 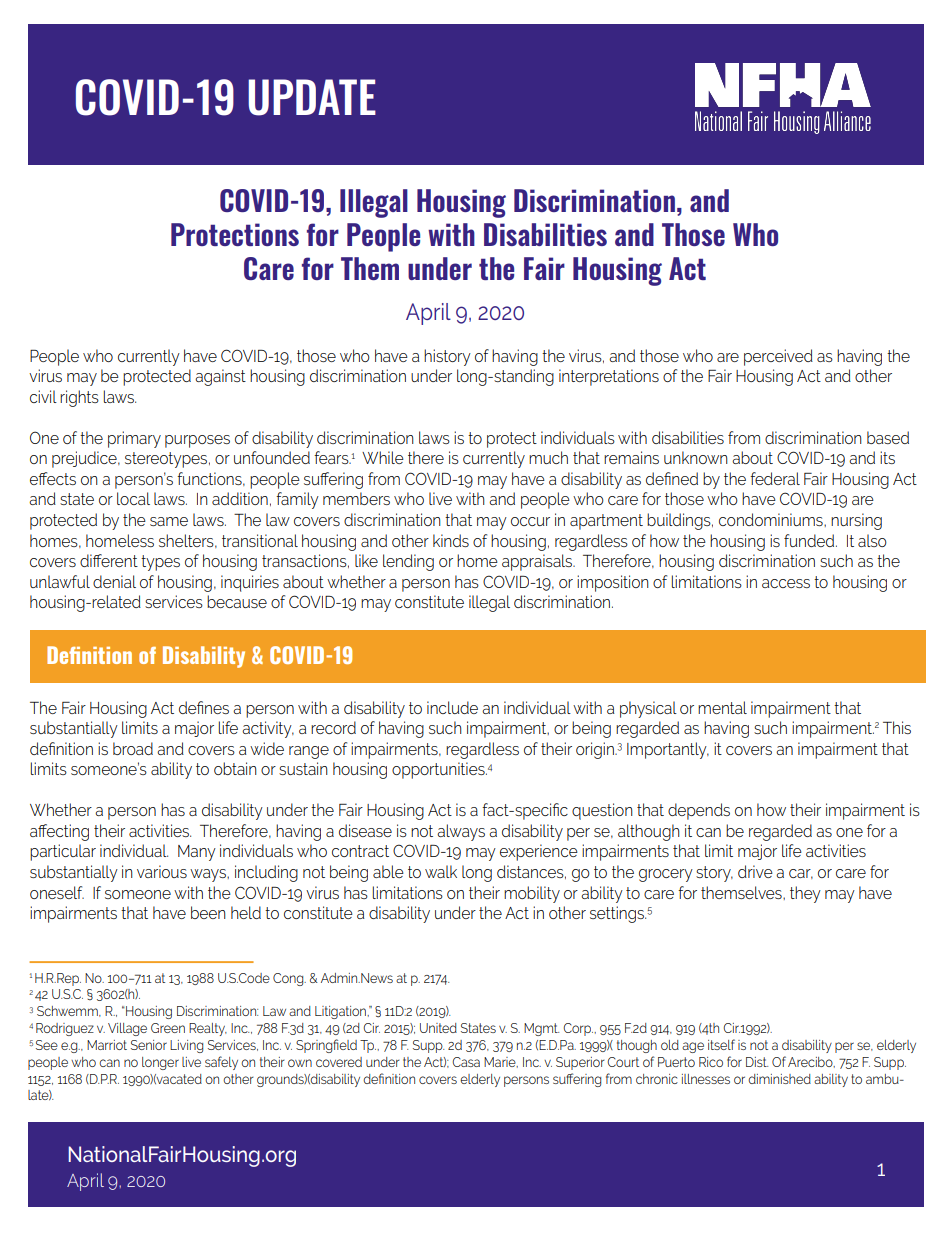 What do you see at coordinates (197, 853) in the screenshot?
I see `Many` at bounding box center [197, 853].
